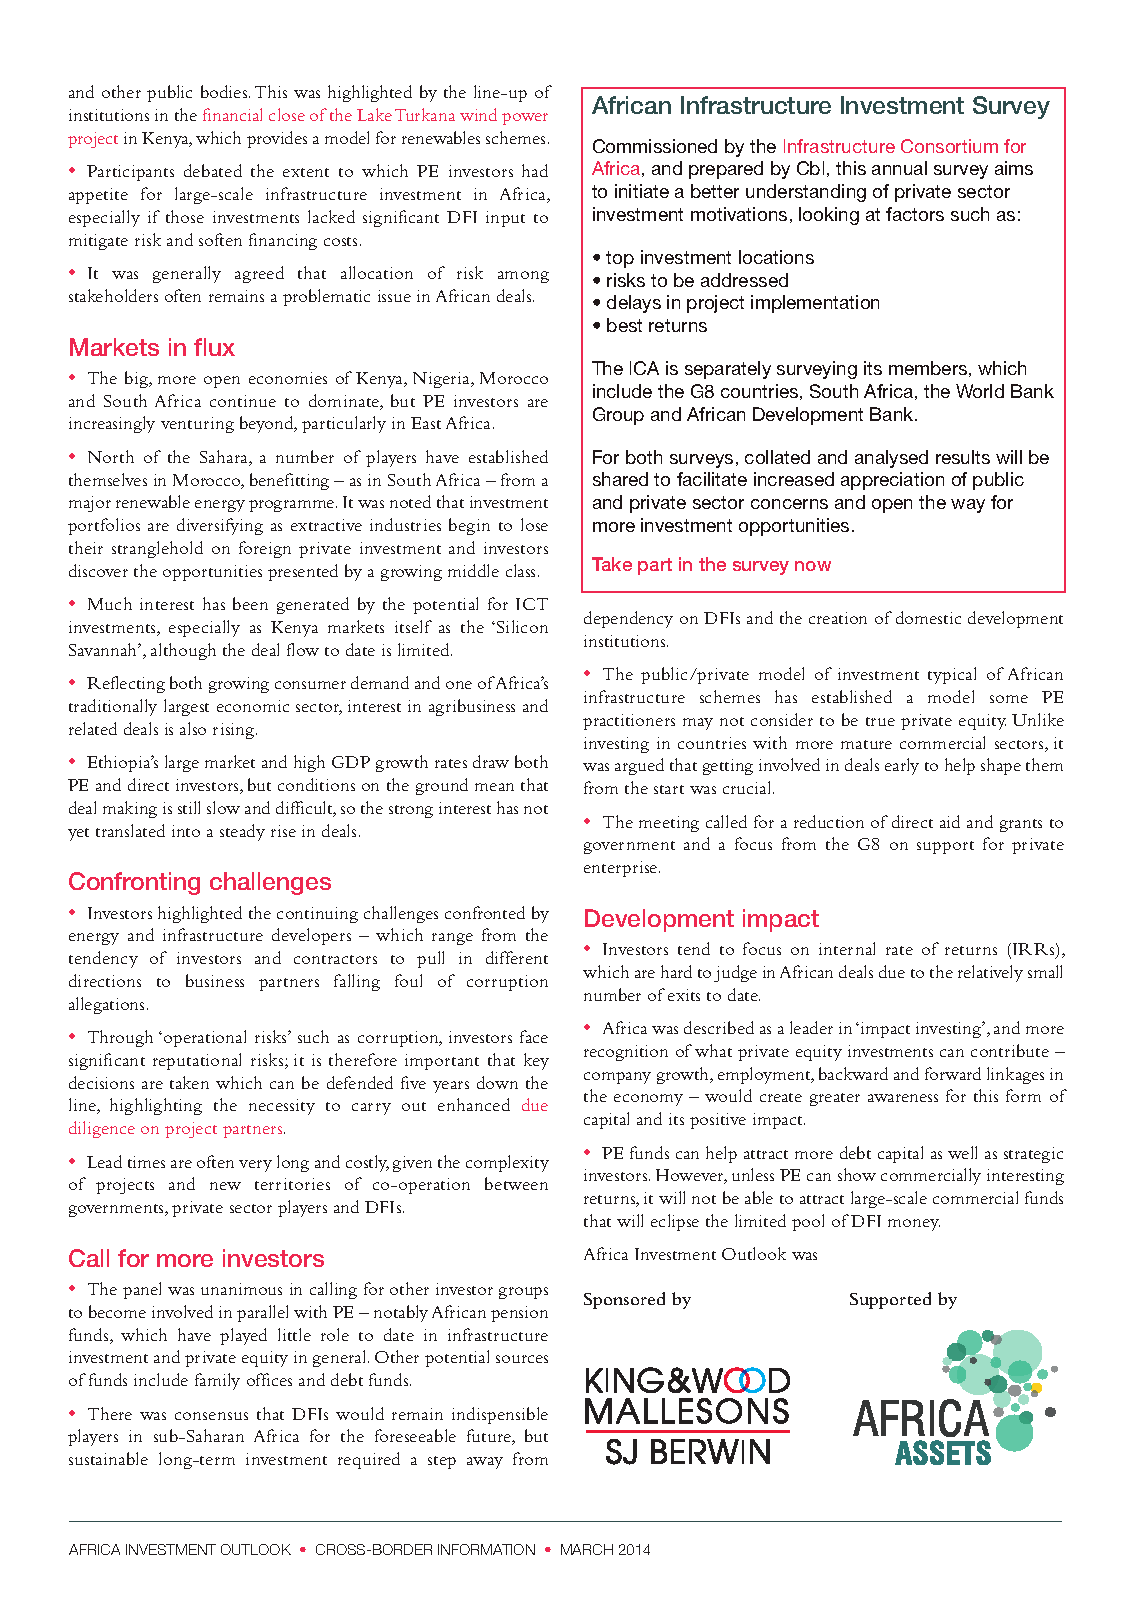 The width and height of the screenshot is (1129, 1597). What do you see at coordinates (949, 146) in the screenshot?
I see `Consortium` at bounding box center [949, 146].
